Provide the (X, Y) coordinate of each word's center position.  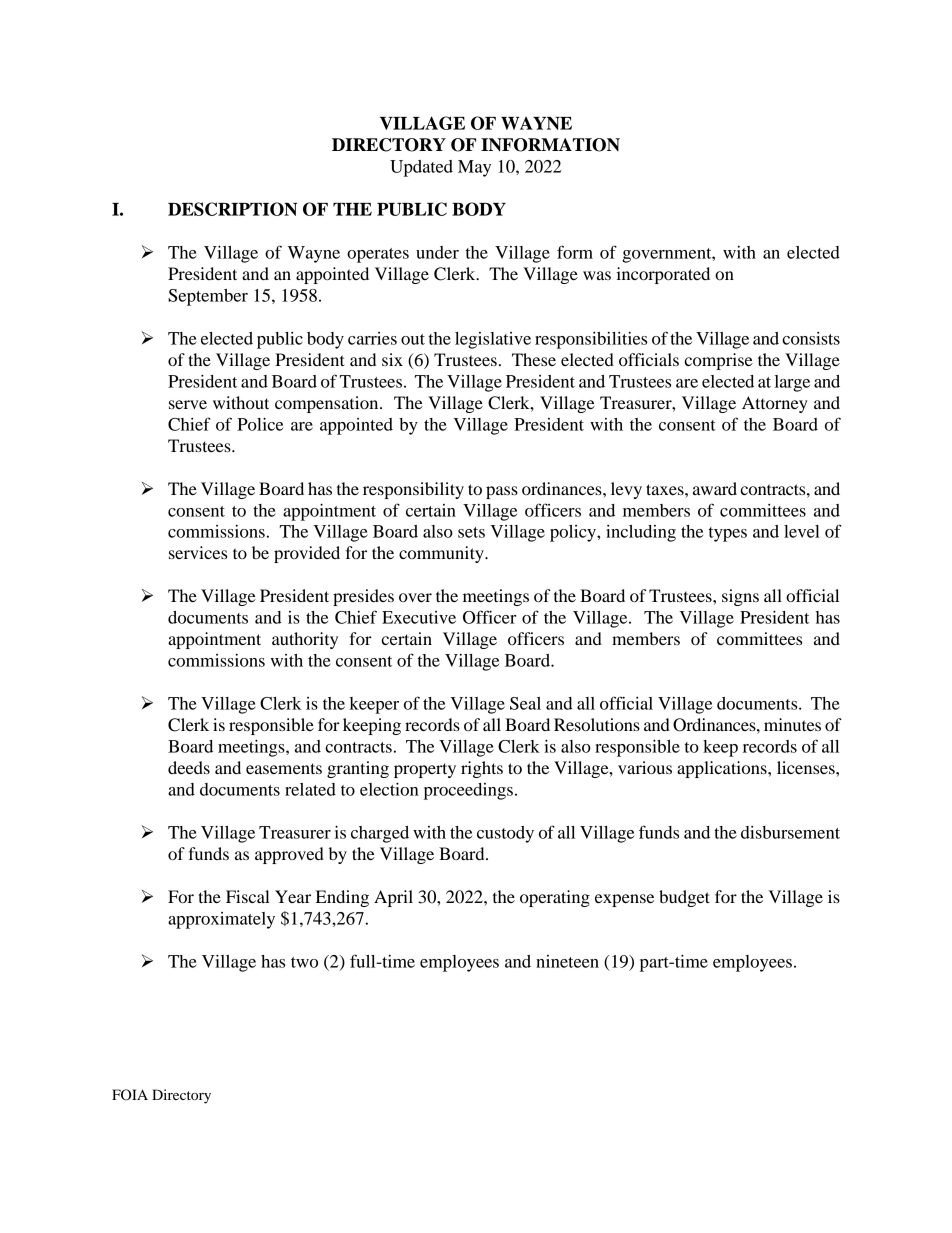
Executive (419, 617)
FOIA (130, 1095)
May (474, 168)
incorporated (663, 275)
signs (740, 597)
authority (305, 640)
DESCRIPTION (232, 209)
